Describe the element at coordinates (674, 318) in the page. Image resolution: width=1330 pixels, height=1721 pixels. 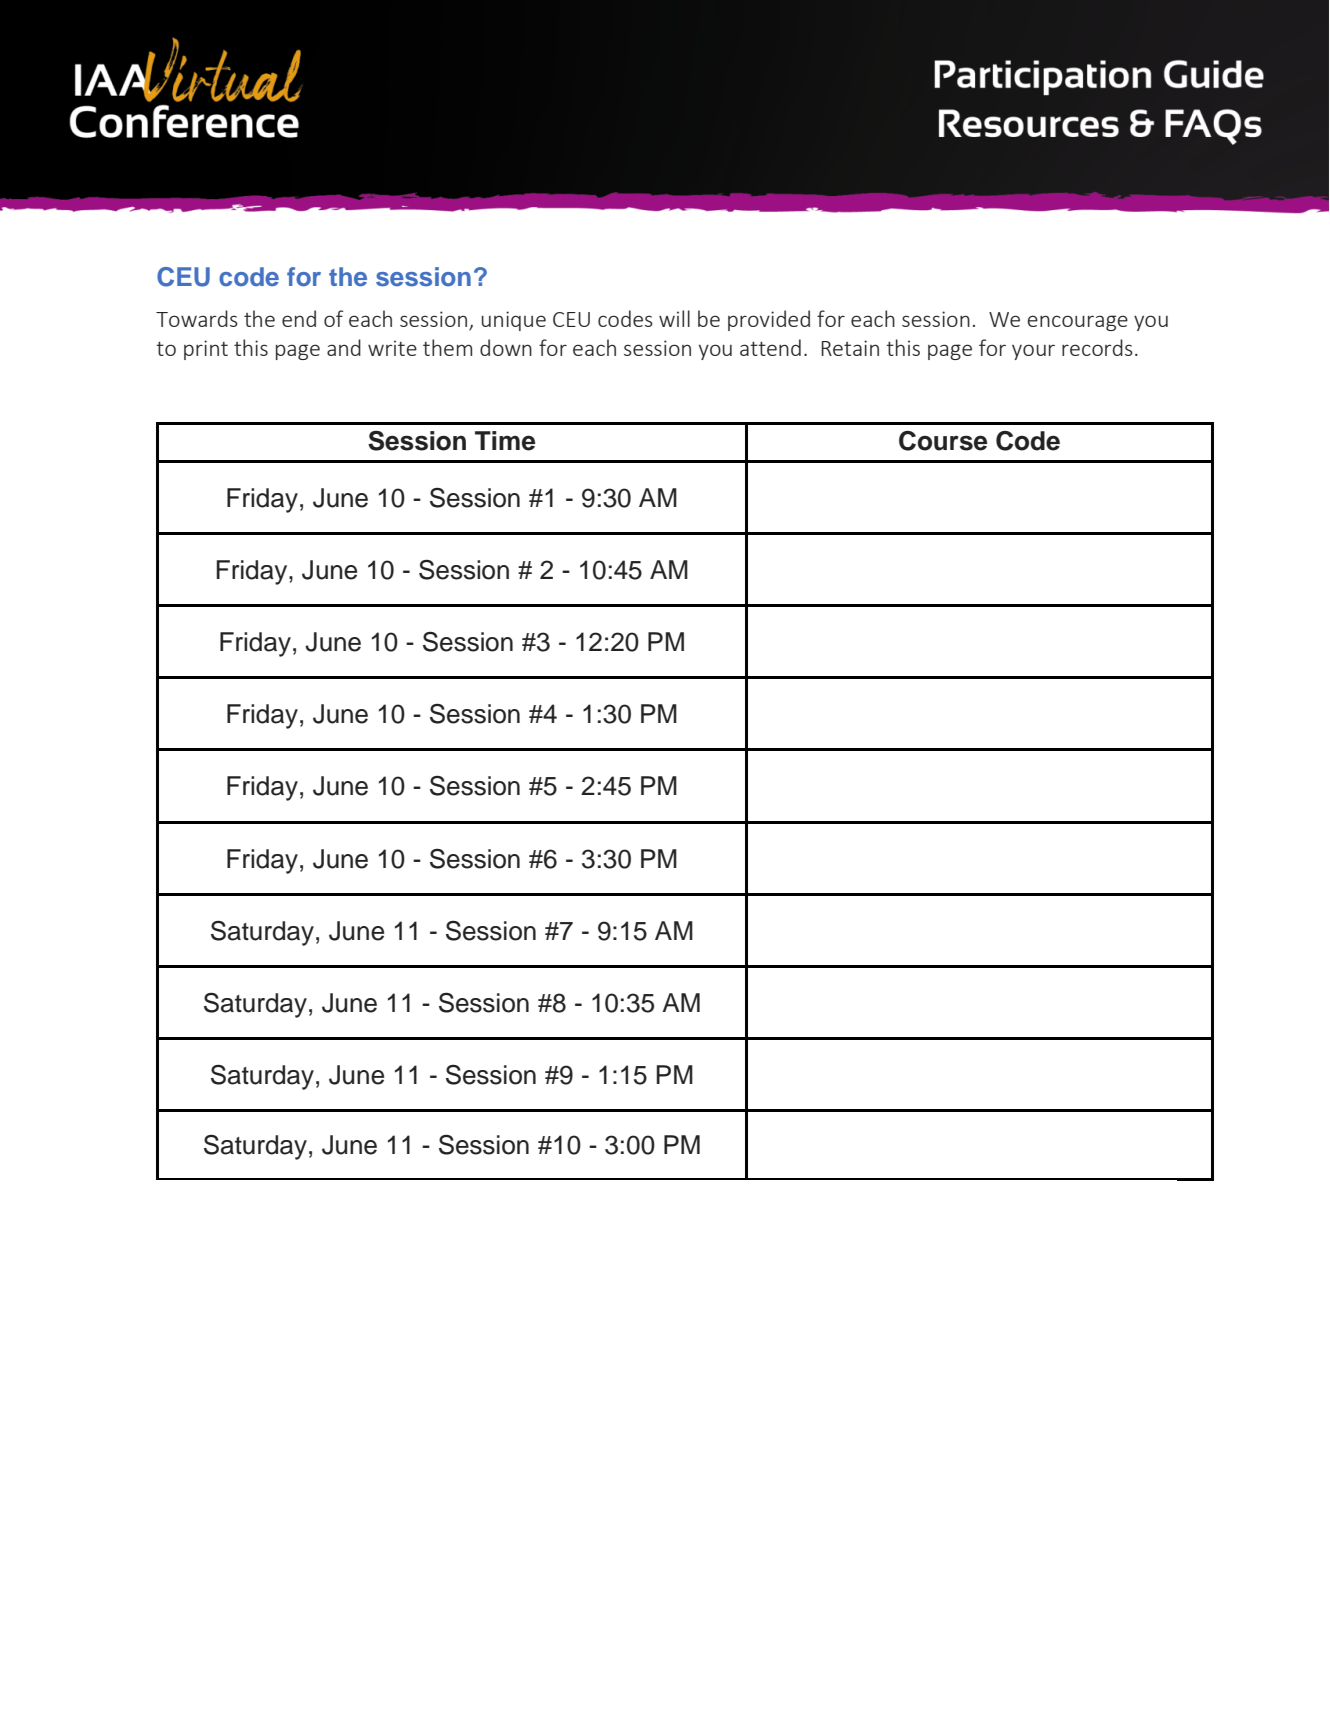
I see `will` at that location.
